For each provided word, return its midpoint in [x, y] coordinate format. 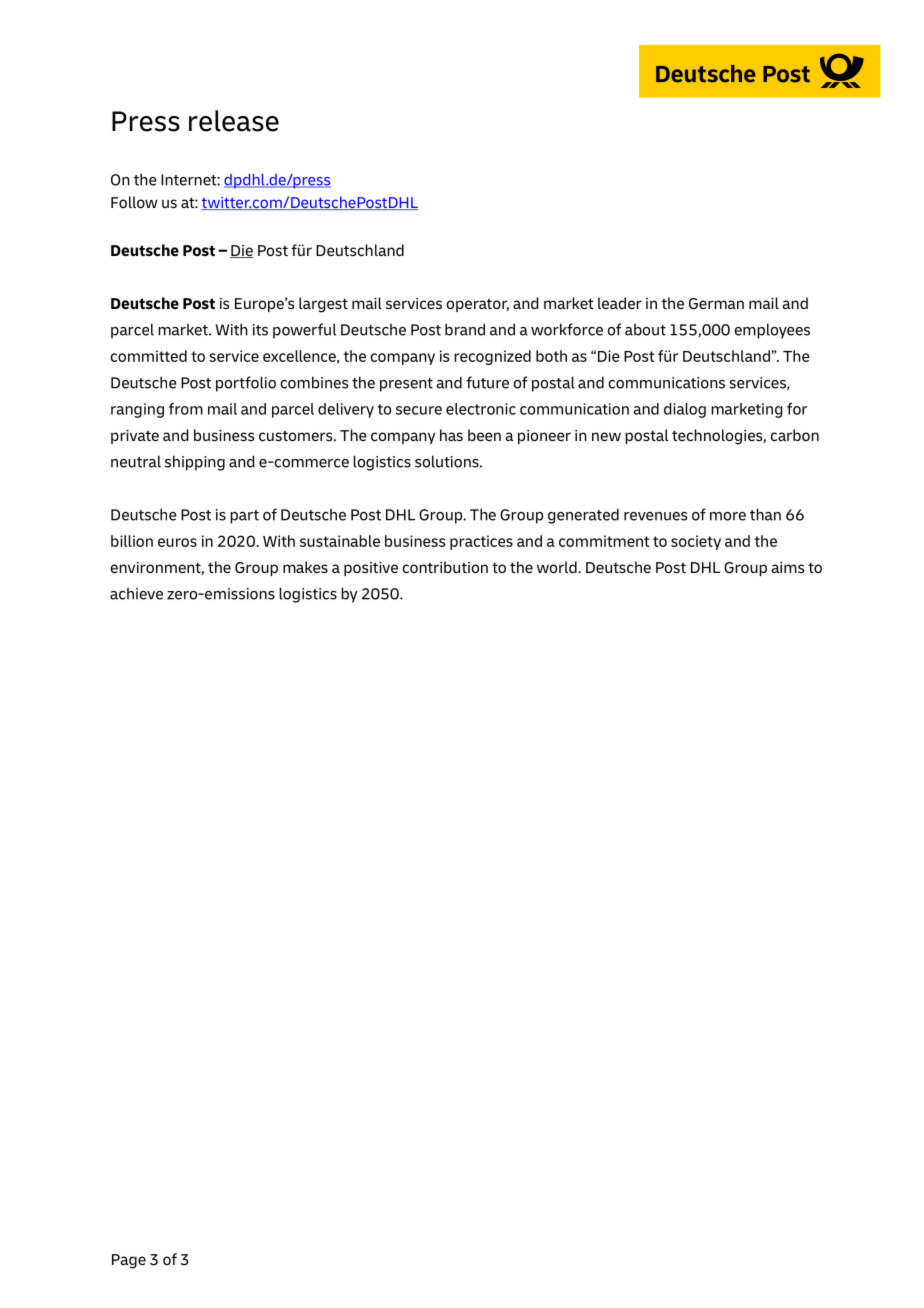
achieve [136, 594]
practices [481, 542]
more [728, 516]
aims [787, 567]
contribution [445, 567]
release [234, 121]
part [244, 517]
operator [478, 305]
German [716, 304]
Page [129, 1261]
